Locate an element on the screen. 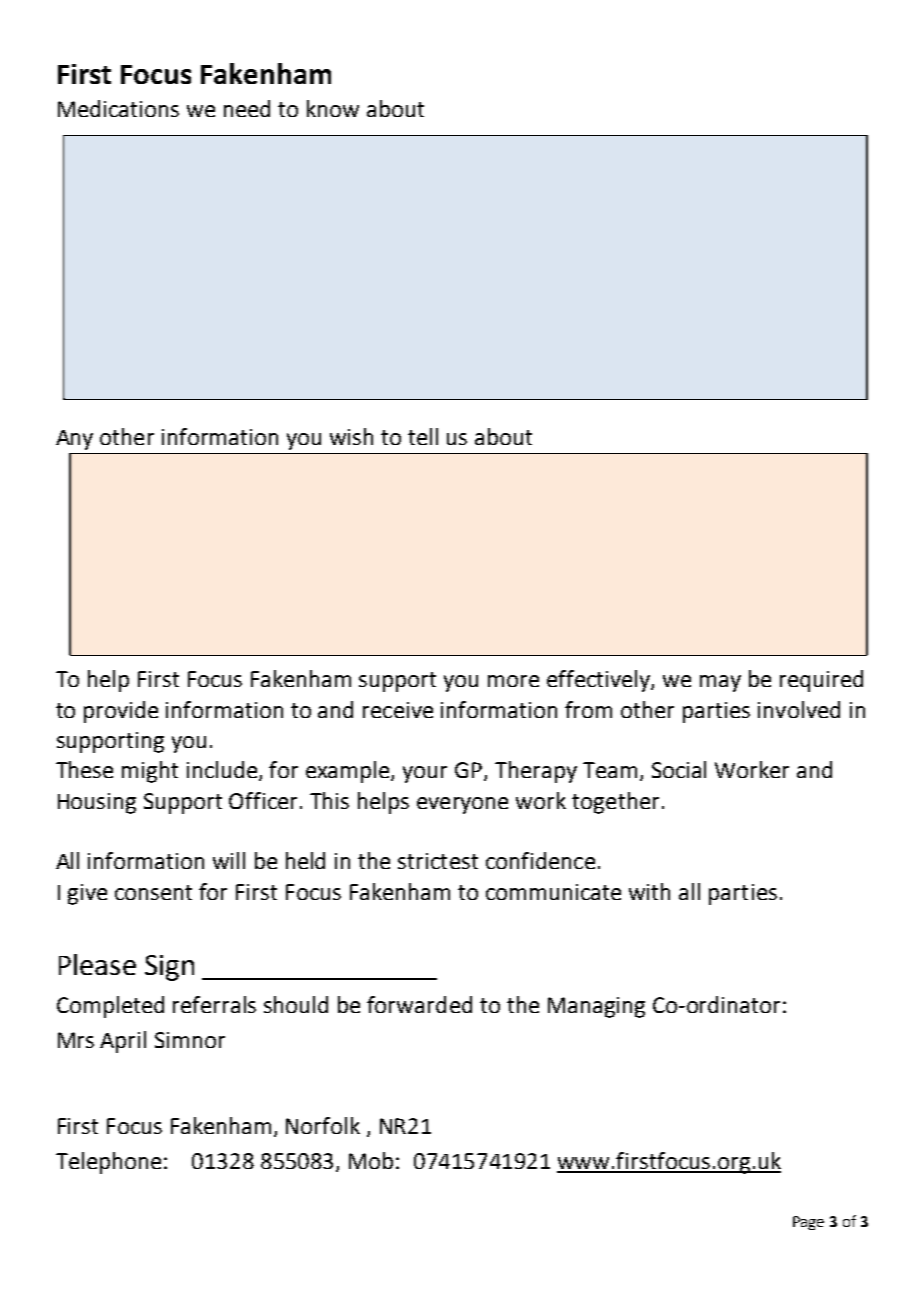 This screenshot has height=1308, width=924. provide is located at coordinates (121, 712).
